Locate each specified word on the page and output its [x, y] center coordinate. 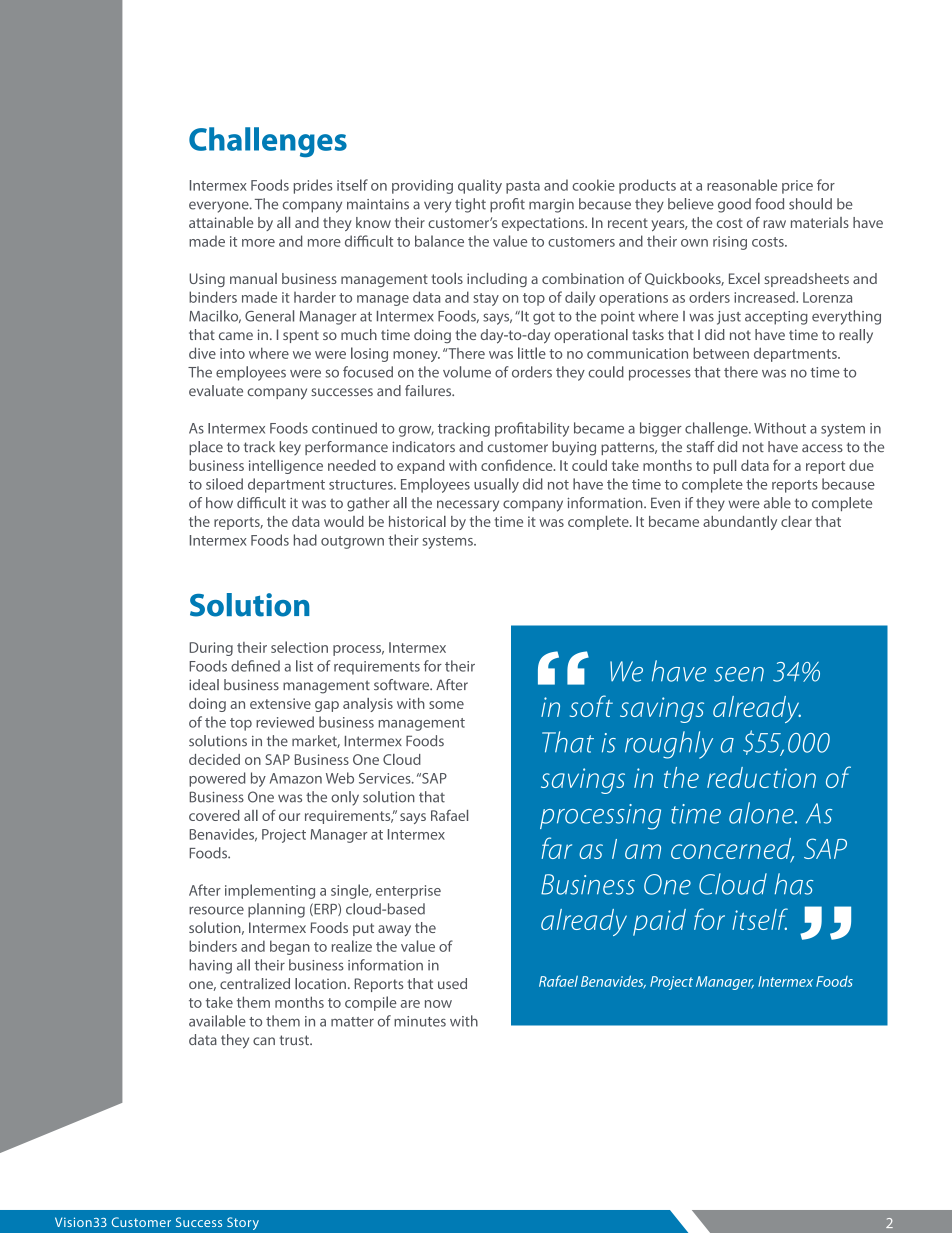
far [557, 848]
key [290, 448]
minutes [420, 1021]
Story [243, 1223]
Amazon [296, 778]
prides [313, 186]
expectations [544, 224]
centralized [255, 983]
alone [762, 813]
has [794, 884]
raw [774, 224]
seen [739, 674]
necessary [468, 506]
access [822, 448]
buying [574, 448]
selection [299, 647]
